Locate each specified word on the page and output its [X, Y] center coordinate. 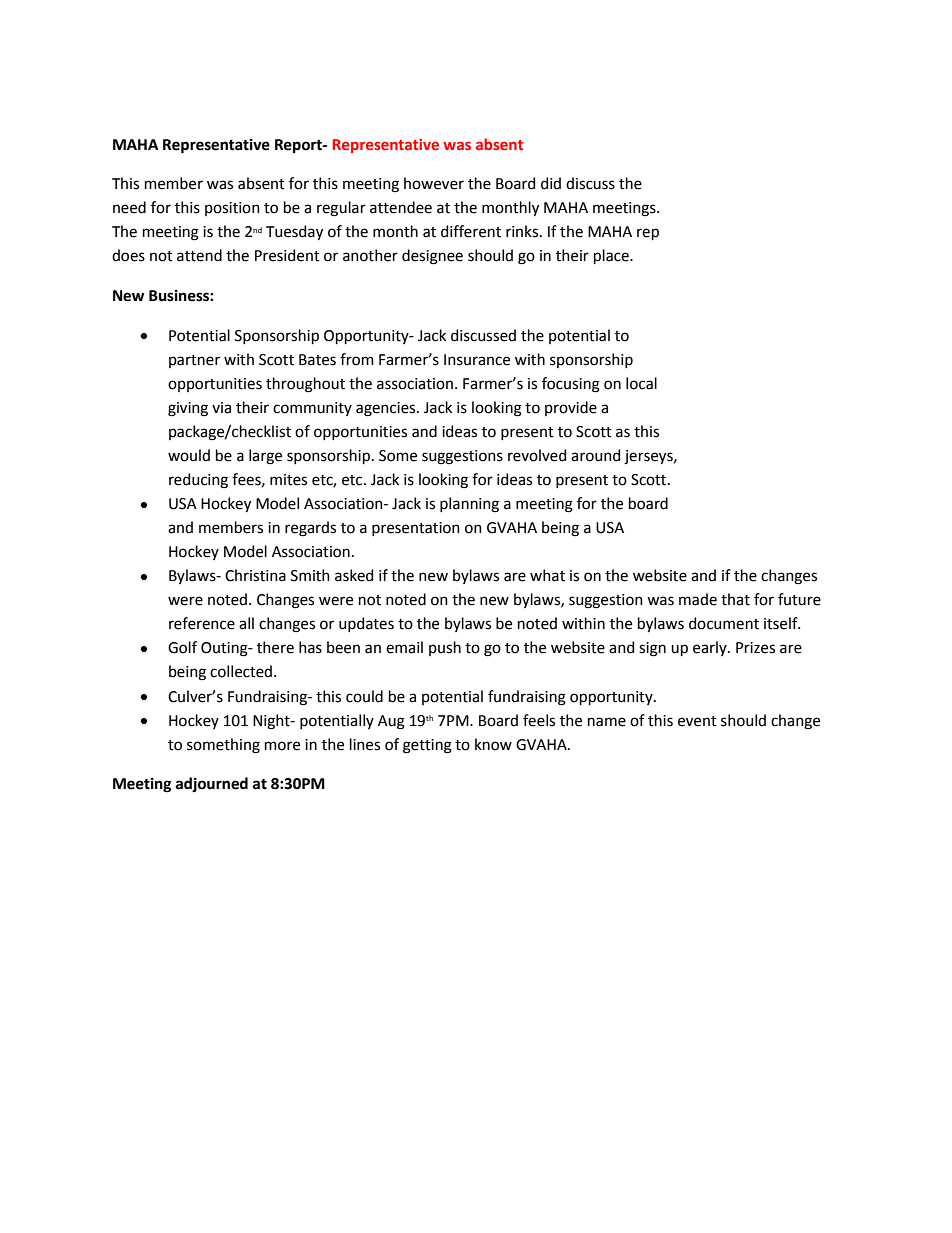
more [282, 746]
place [612, 256]
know [493, 744]
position [232, 209]
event [697, 721]
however [434, 183]
